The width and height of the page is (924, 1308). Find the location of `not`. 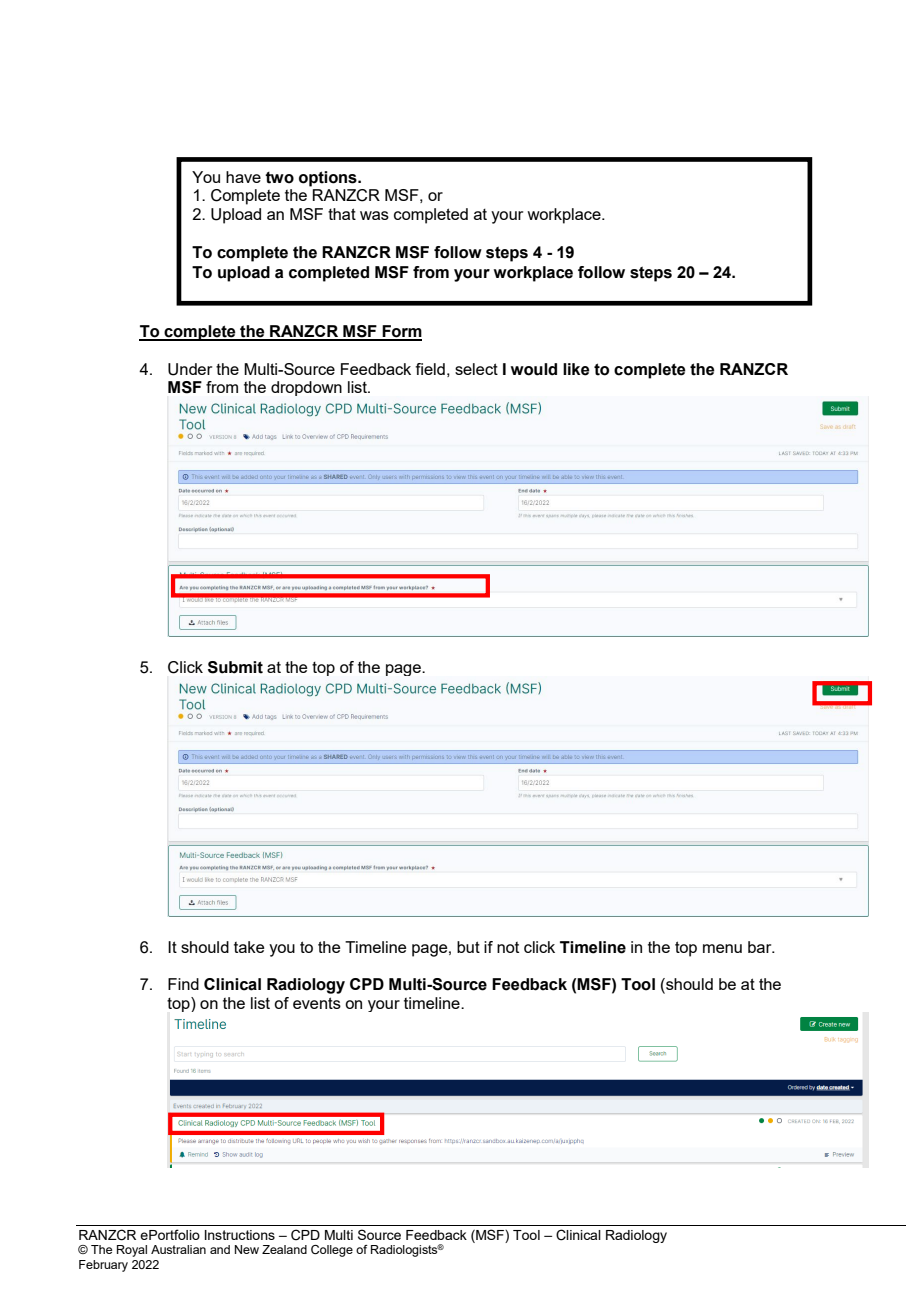

not is located at coordinates (508, 947).
